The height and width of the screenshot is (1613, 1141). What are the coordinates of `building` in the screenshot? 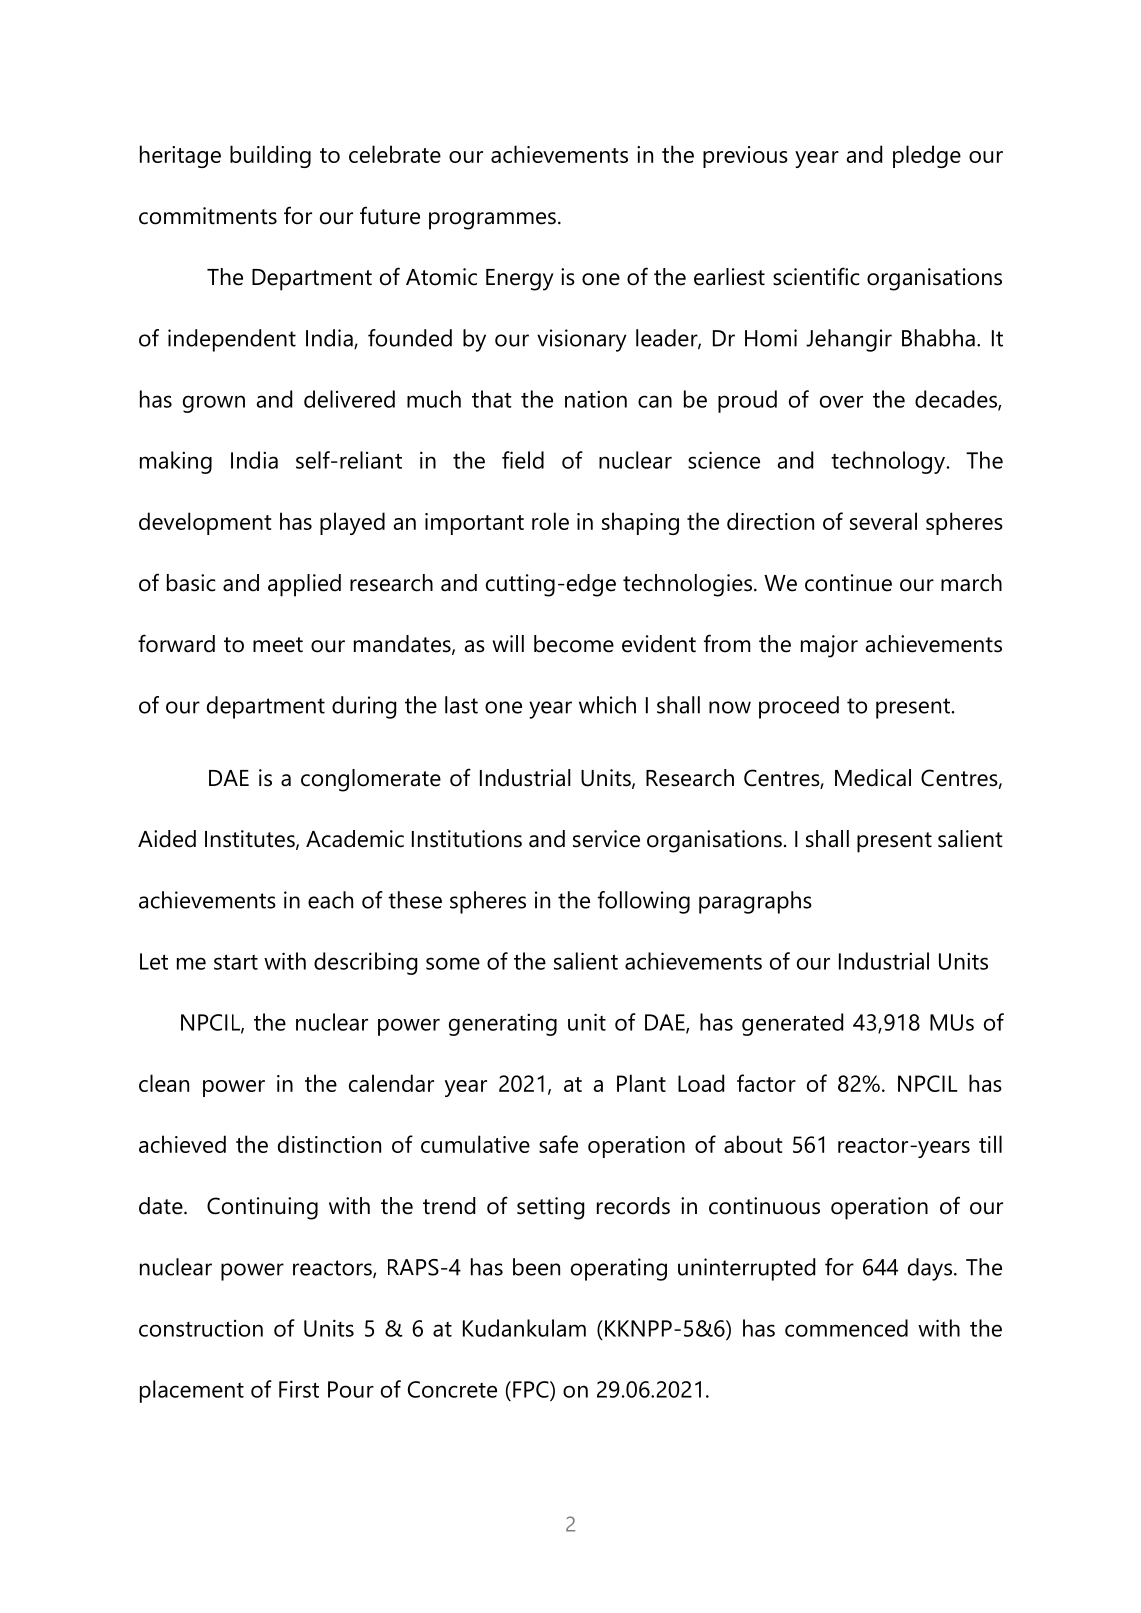 It's located at (270, 156).
